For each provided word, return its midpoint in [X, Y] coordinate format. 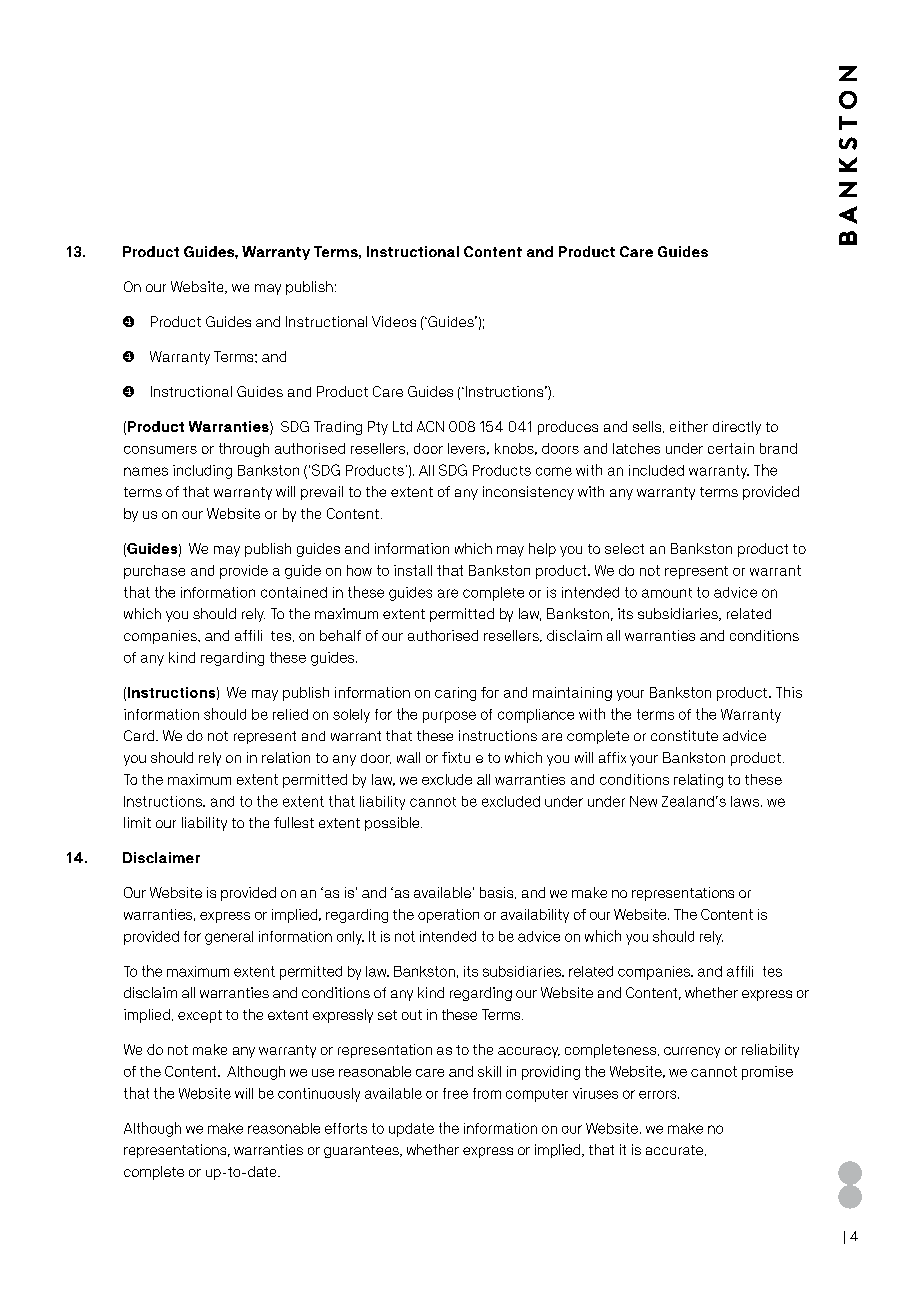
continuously [319, 1095]
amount [667, 593]
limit [137, 822]
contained [294, 592]
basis [498, 893]
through [244, 450]
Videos [394, 321]
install [413, 570]
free [455, 1093]
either [689, 426]
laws [746, 801]
